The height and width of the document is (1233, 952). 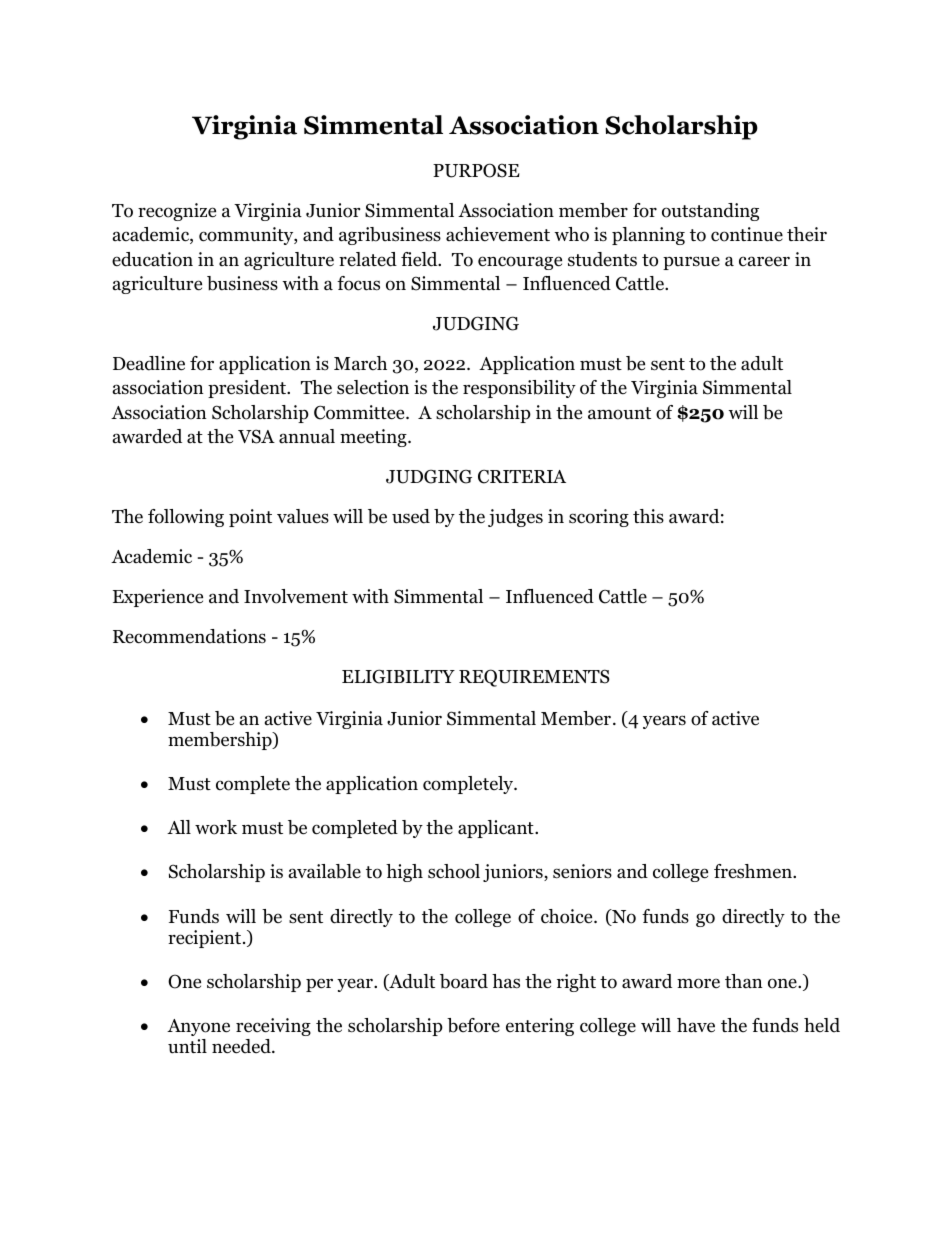 What do you see at coordinates (473, 1025) in the document?
I see `before` at bounding box center [473, 1025].
